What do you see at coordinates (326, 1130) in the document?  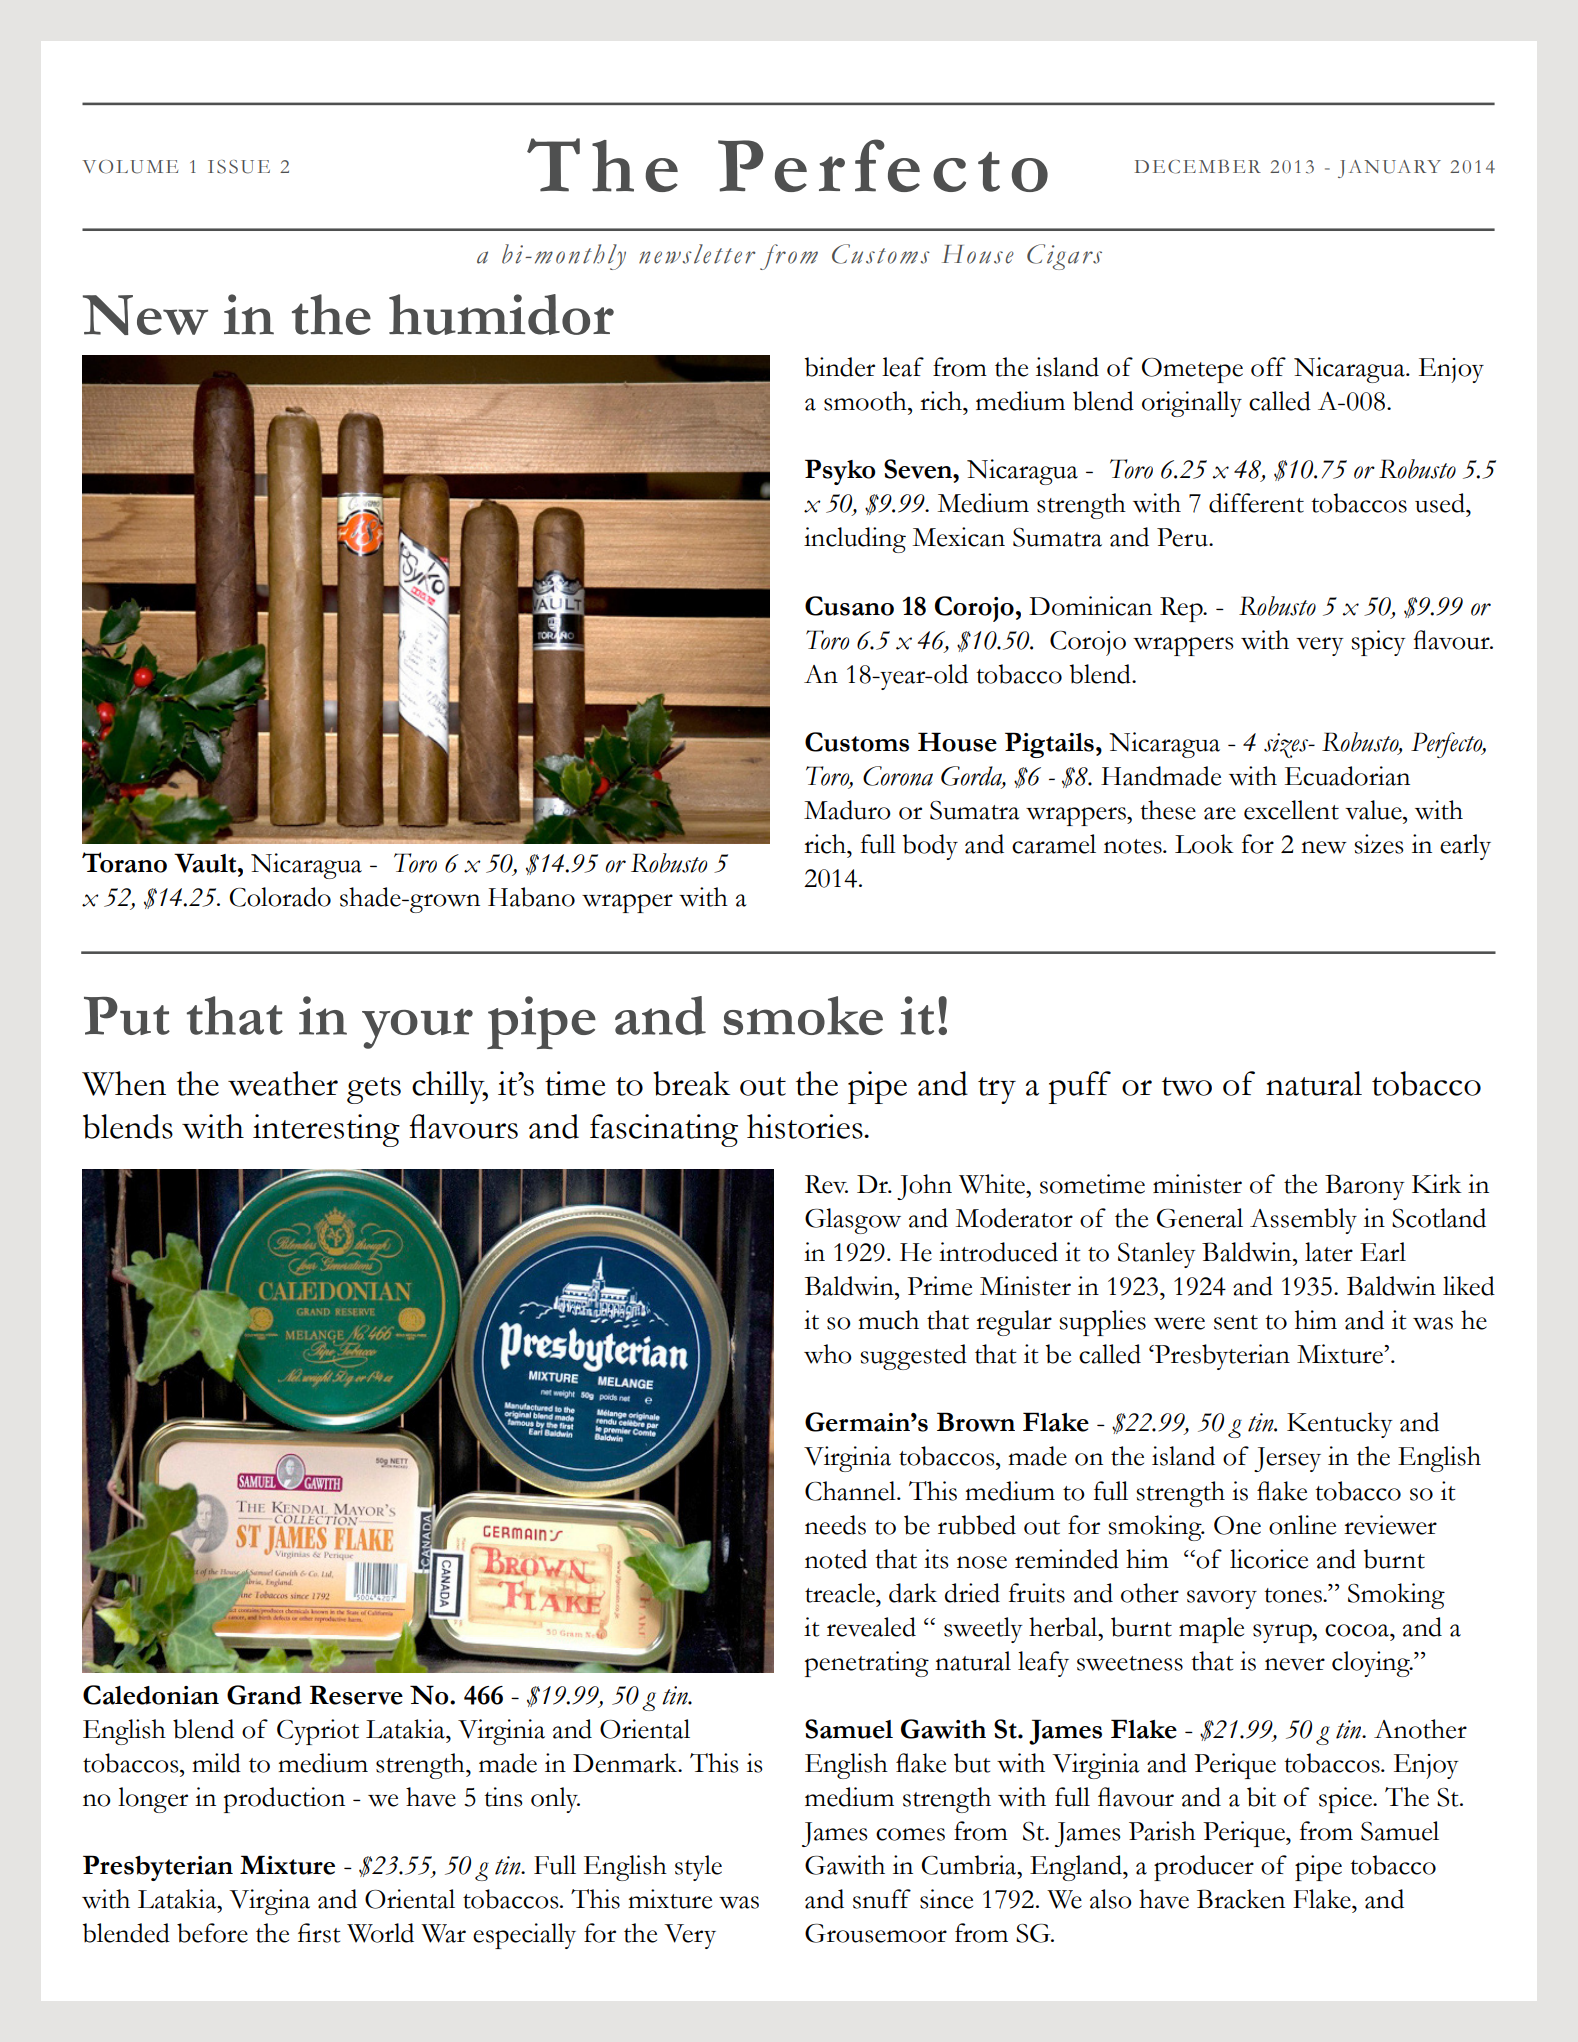 I see `interesting` at bounding box center [326, 1130].
